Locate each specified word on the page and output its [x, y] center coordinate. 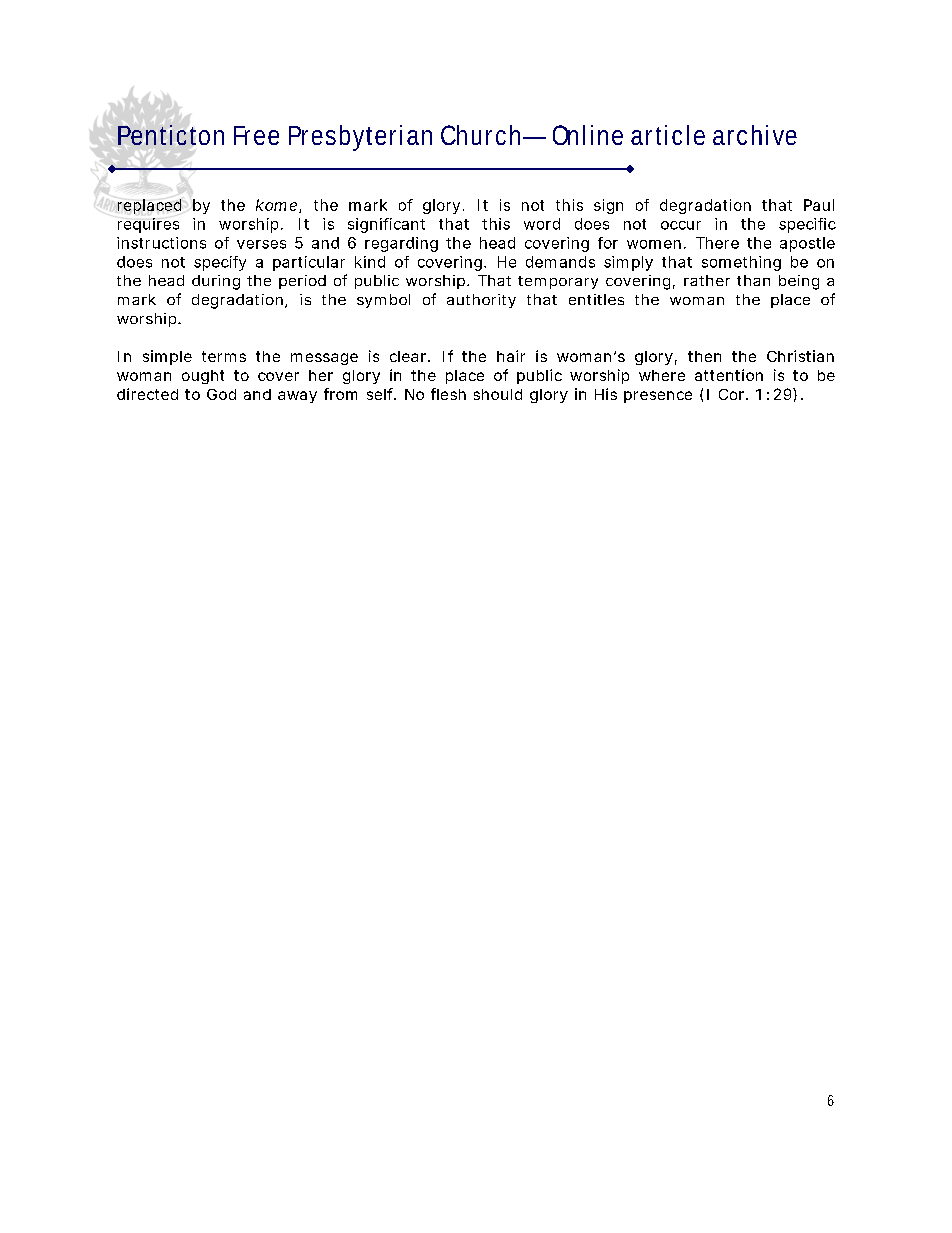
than [753, 280]
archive [755, 135]
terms [224, 356]
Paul [819, 205]
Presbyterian [360, 138]
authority [481, 301]
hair [511, 356]
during [216, 282]
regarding [401, 244]
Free [256, 135]
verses [261, 244]
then [704, 356]
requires [148, 225]
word [542, 224]
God [221, 394]
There [717, 243]
